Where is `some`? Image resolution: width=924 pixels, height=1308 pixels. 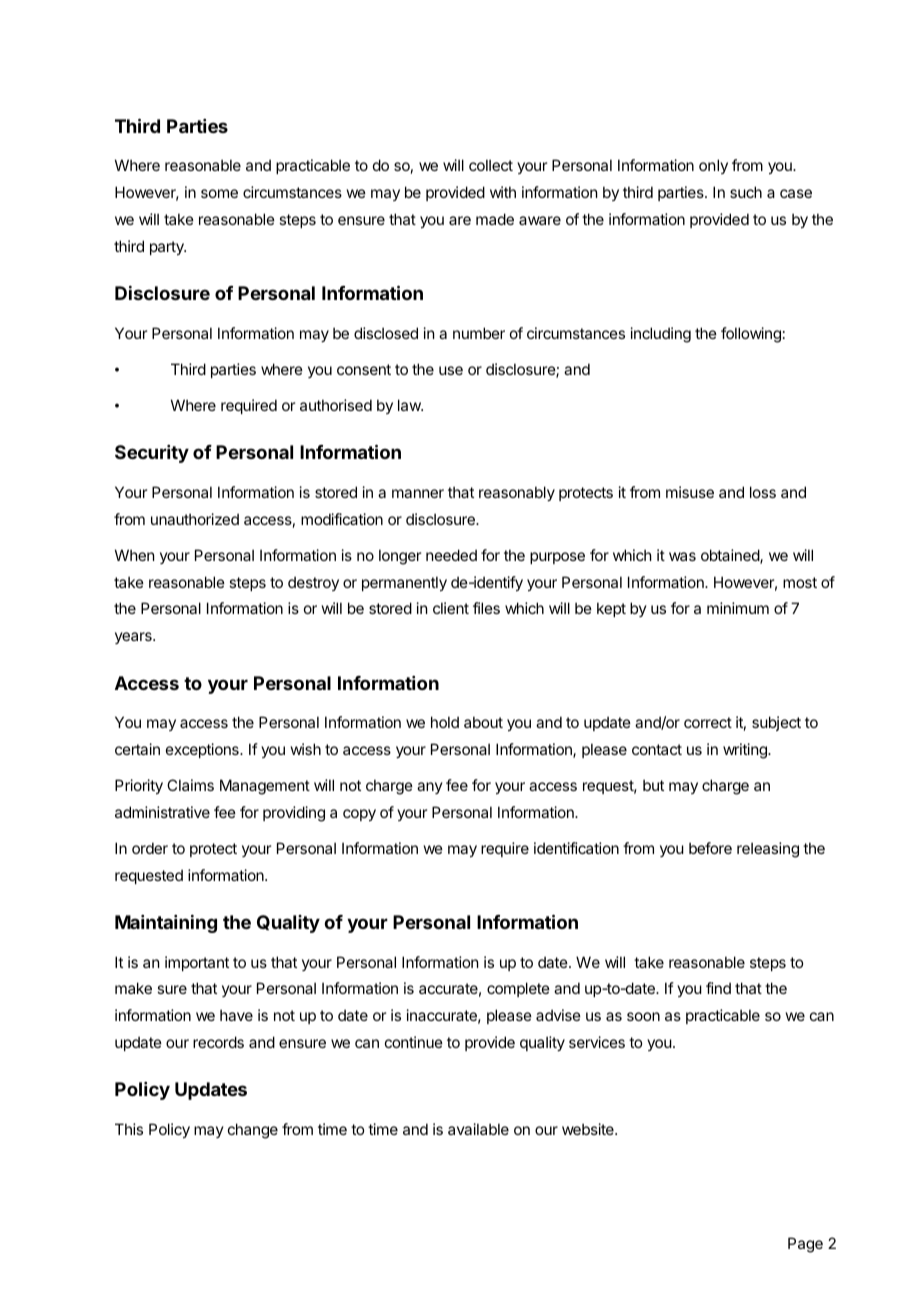 some is located at coordinates (219, 193).
